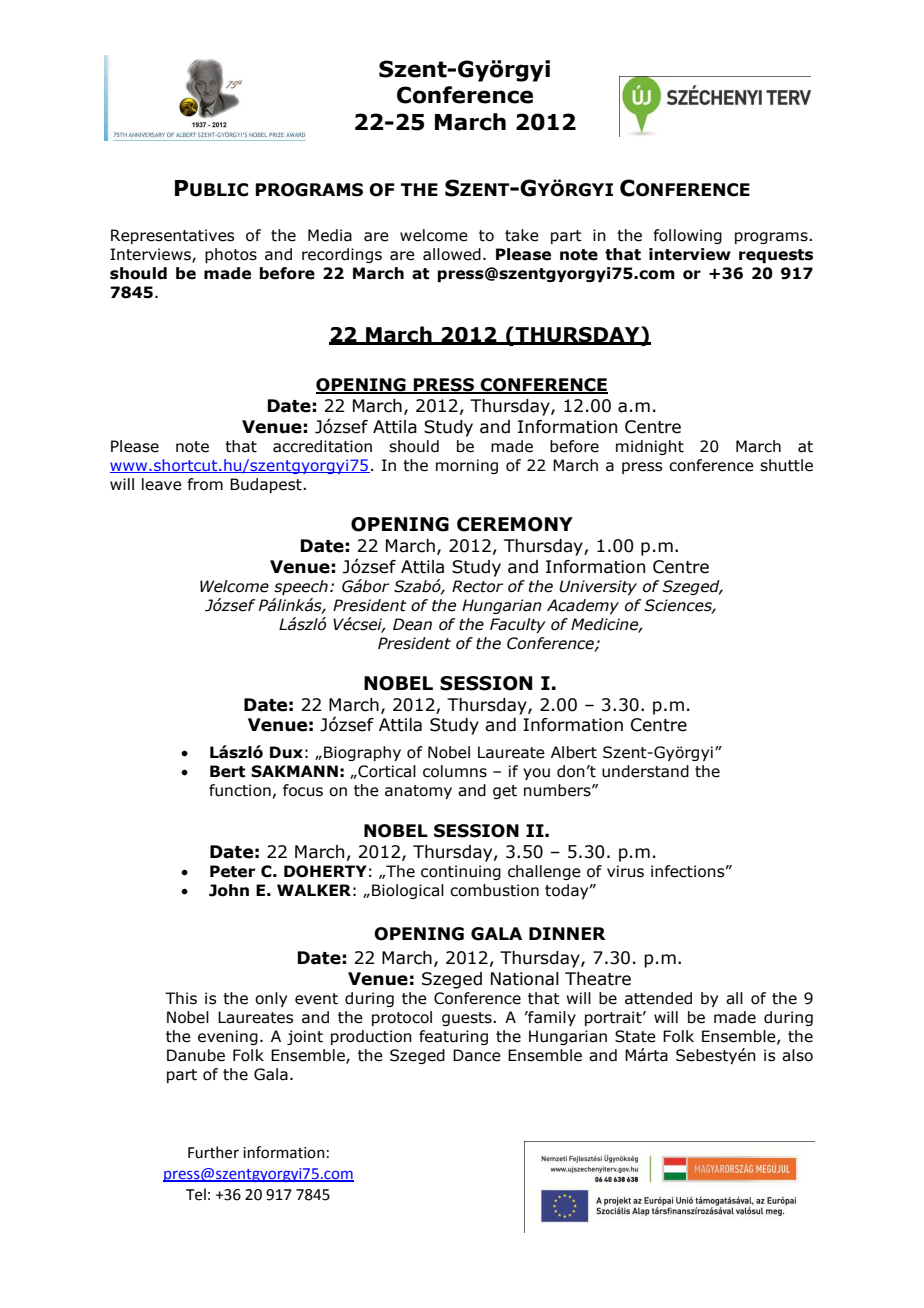 This image has height=1308, width=924. What do you see at coordinates (505, 792) in the image?
I see `get` at bounding box center [505, 792].
